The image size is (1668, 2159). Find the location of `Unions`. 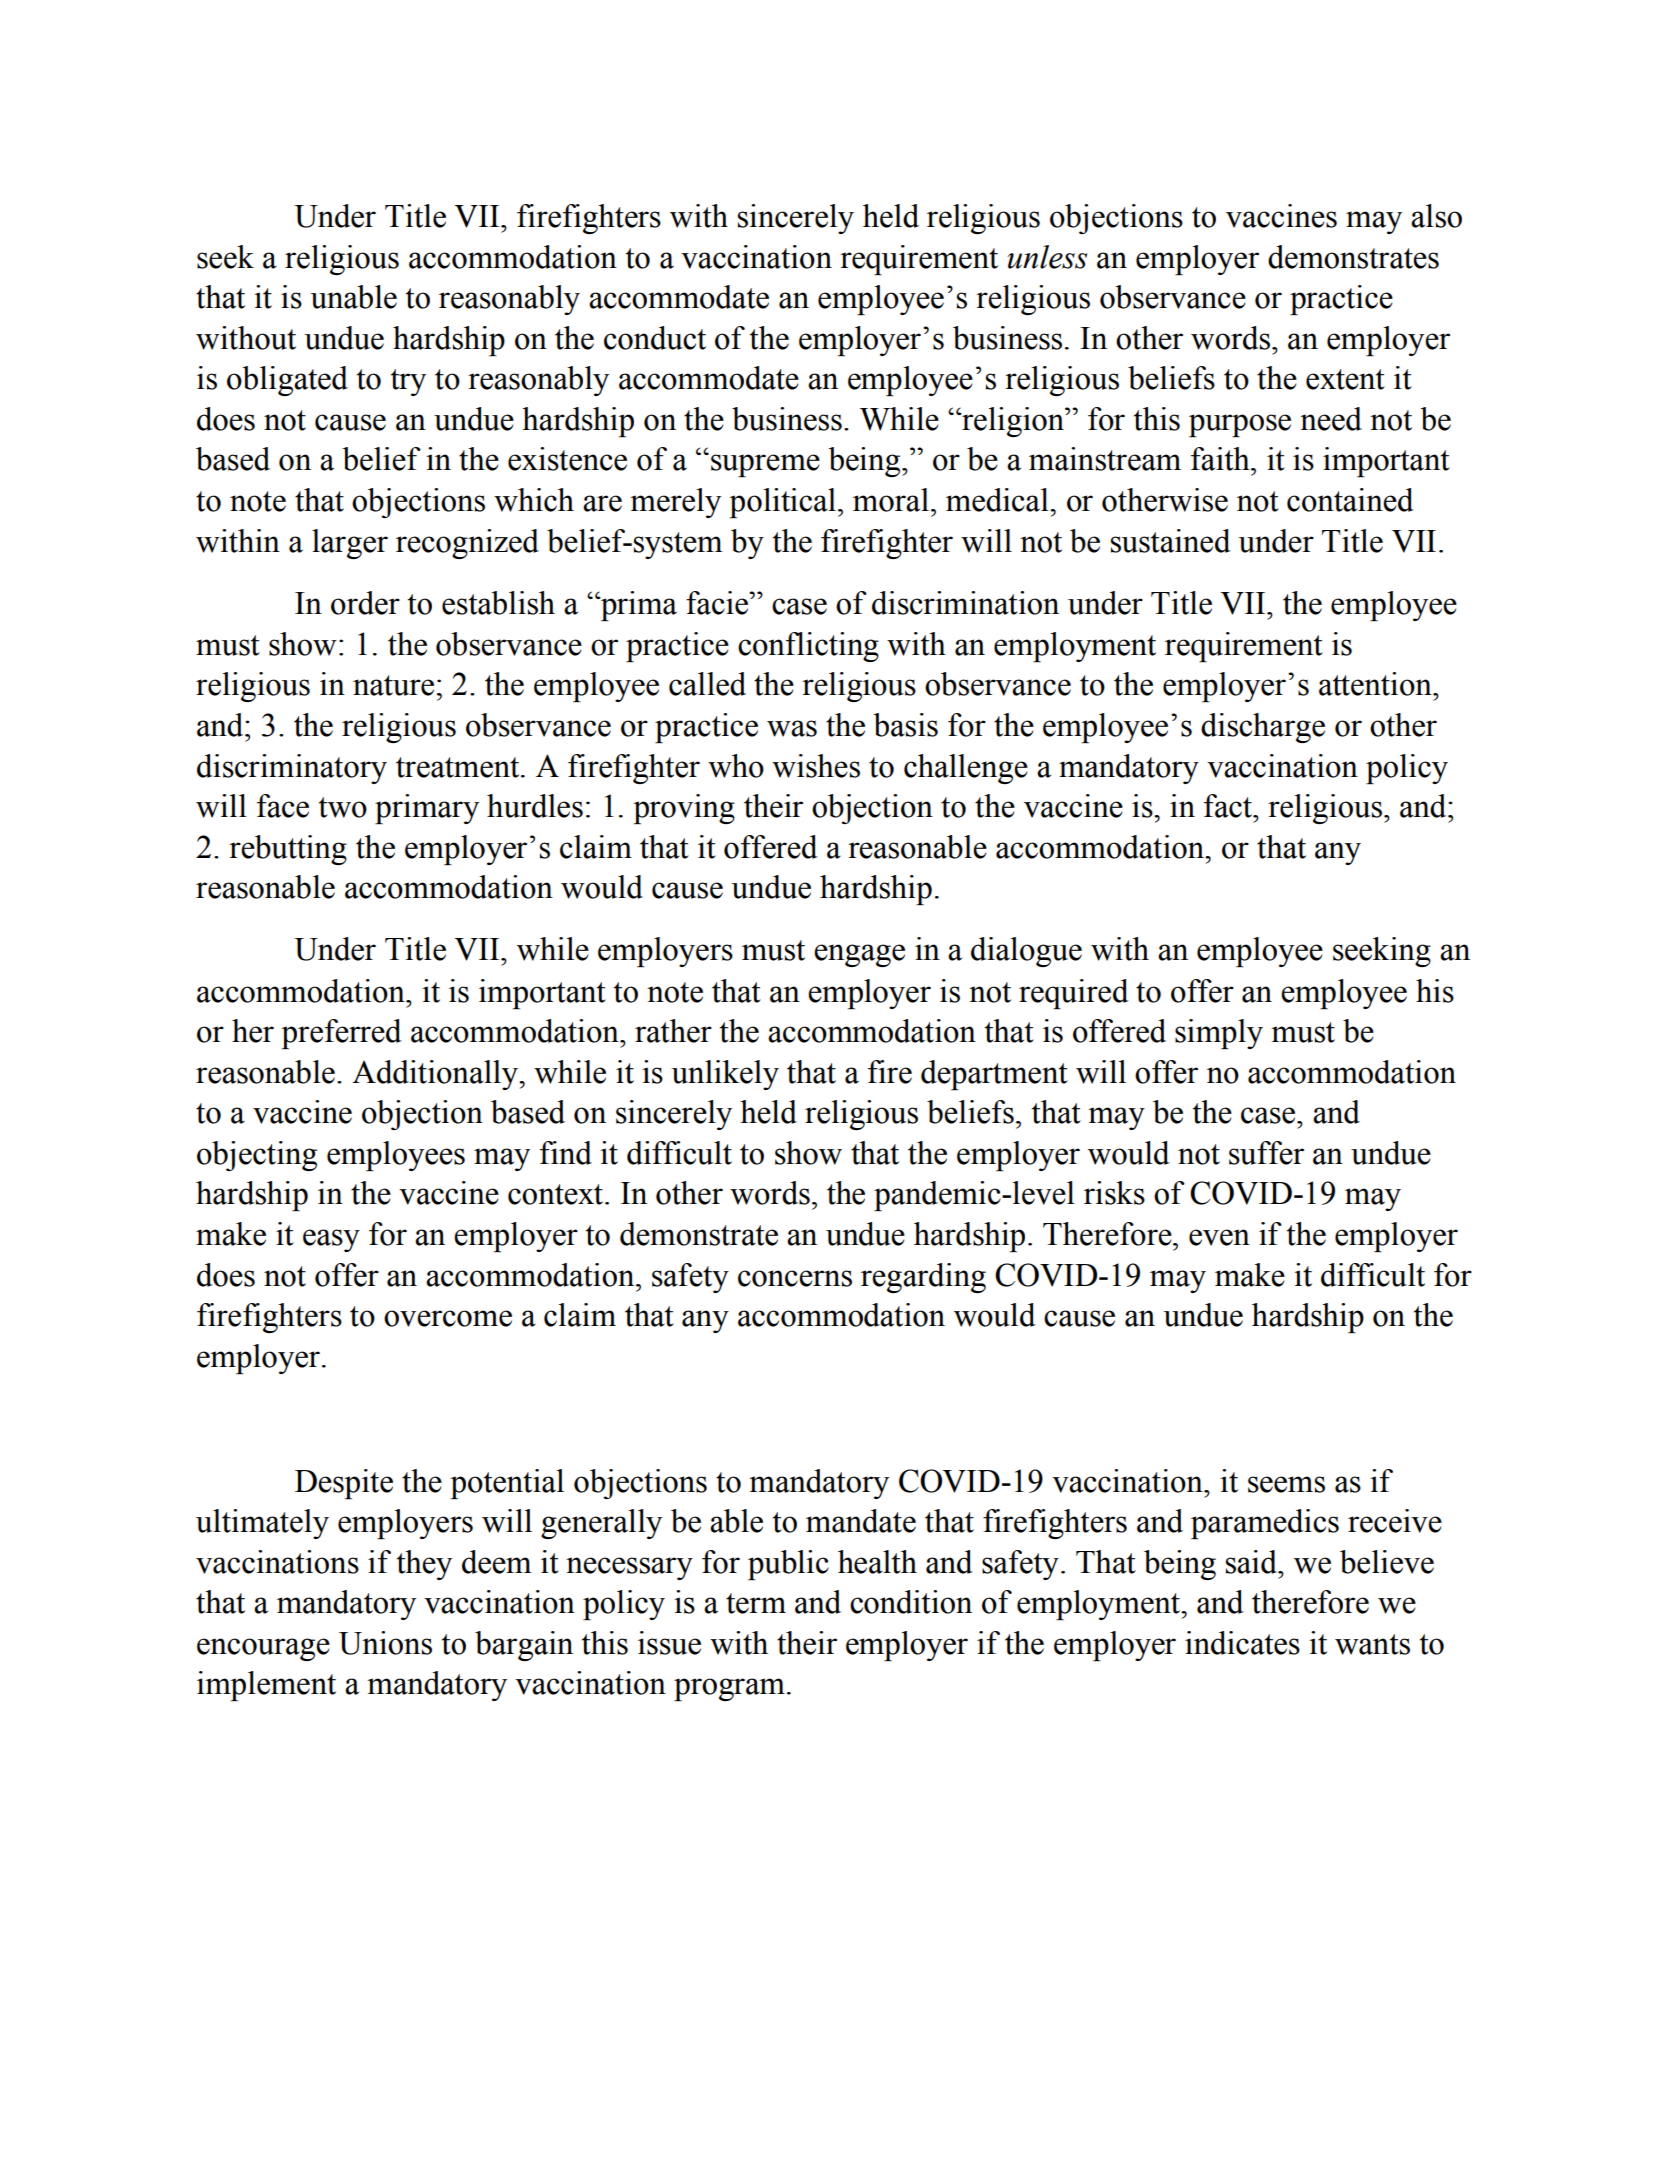

Unions is located at coordinates (385, 1643).
